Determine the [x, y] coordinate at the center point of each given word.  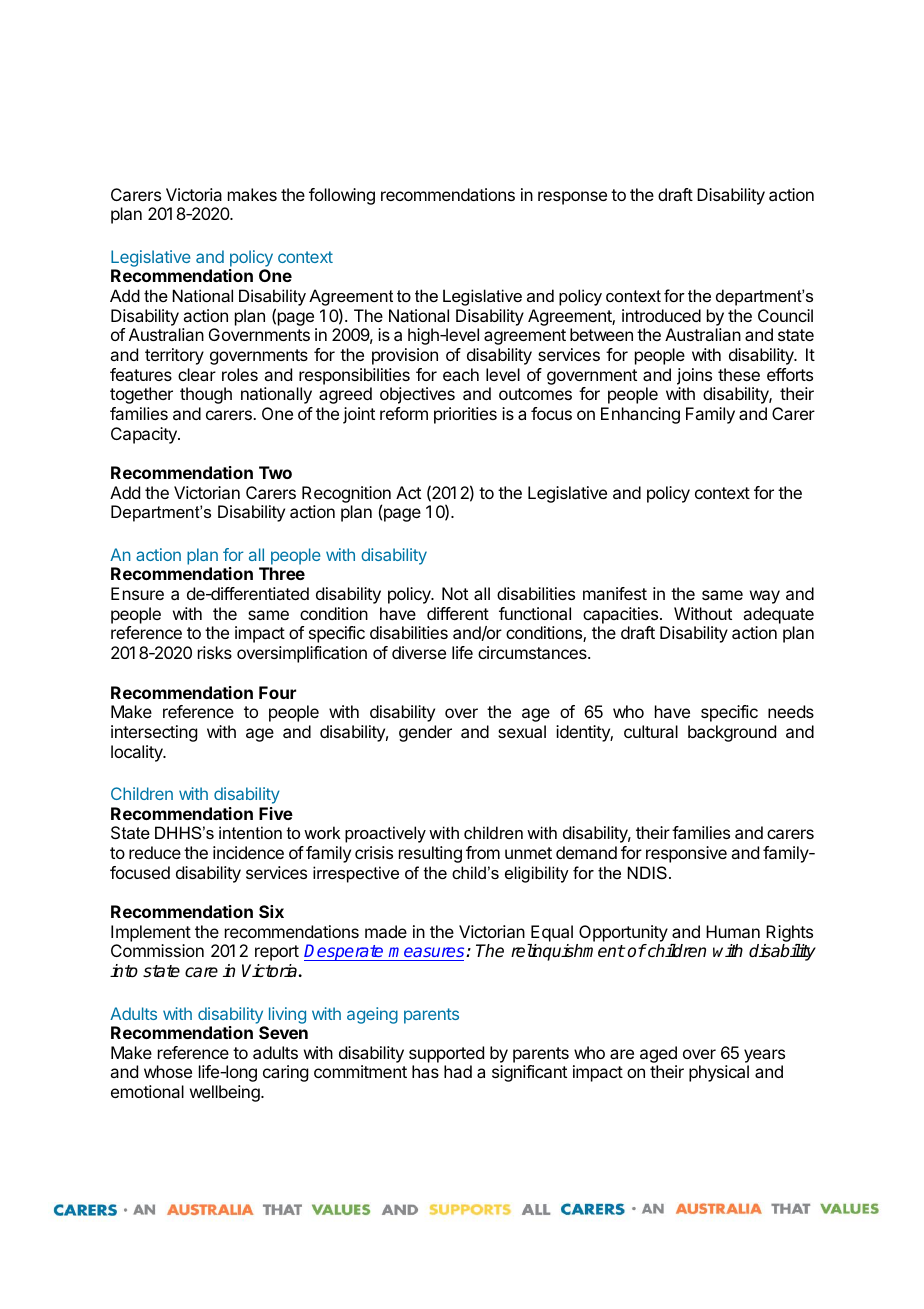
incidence [248, 852]
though [206, 395]
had [458, 1071]
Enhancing [640, 415]
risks [215, 652]
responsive [686, 854]
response [572, 198]
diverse [419, 652]
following [342, 196]
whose [168, 1071]
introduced [661, 315]
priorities [465, 415]
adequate [778, 615]
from [483, 852]
